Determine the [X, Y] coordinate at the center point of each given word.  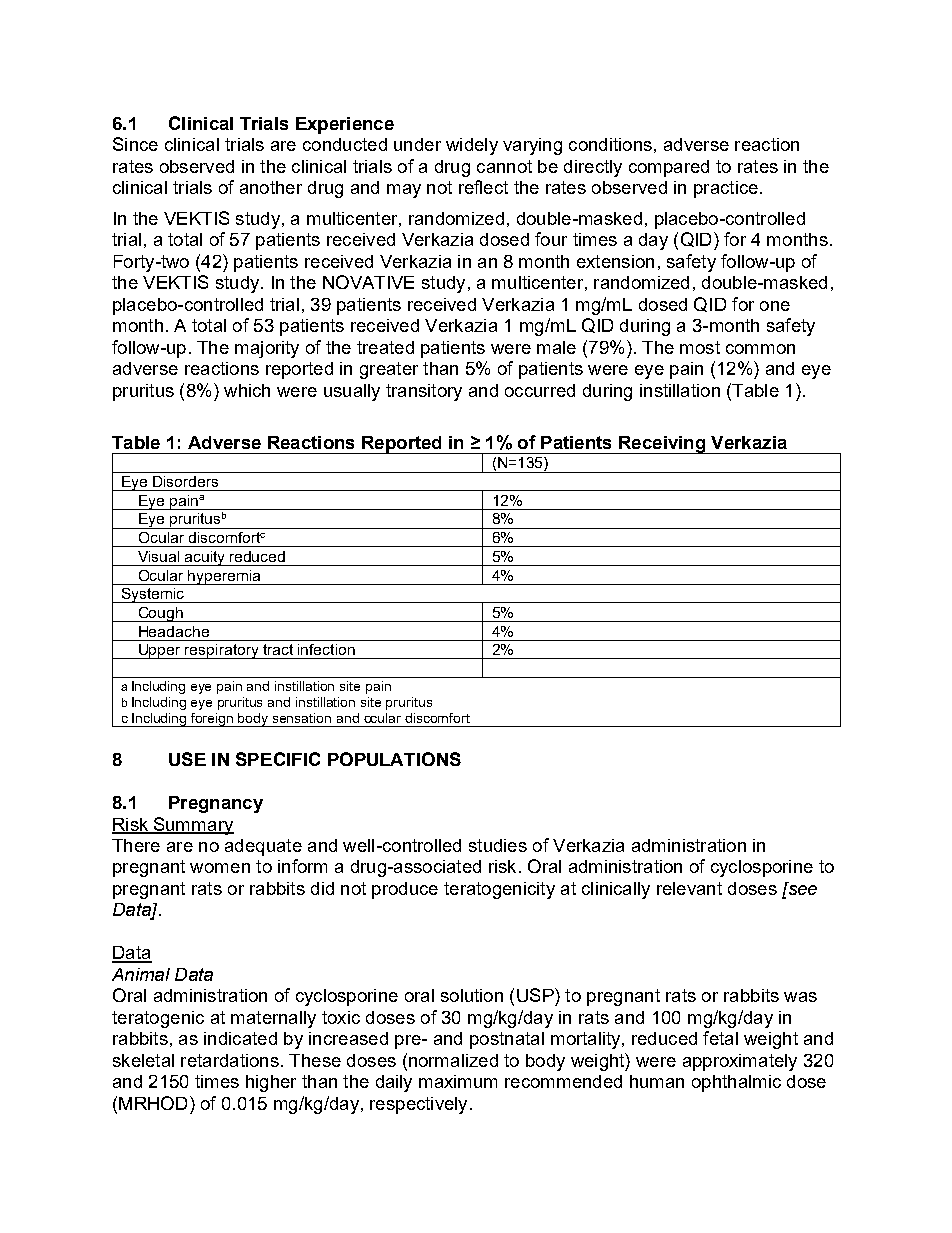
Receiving [662, 445]
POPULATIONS [394, 759]
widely [472, 146]
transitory [424, 392]
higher [271, 1083]
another [271, 187]
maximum [458, 1081]
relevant [689, 888]
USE [187, 759]
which [247, 390]
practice [726, 189]
